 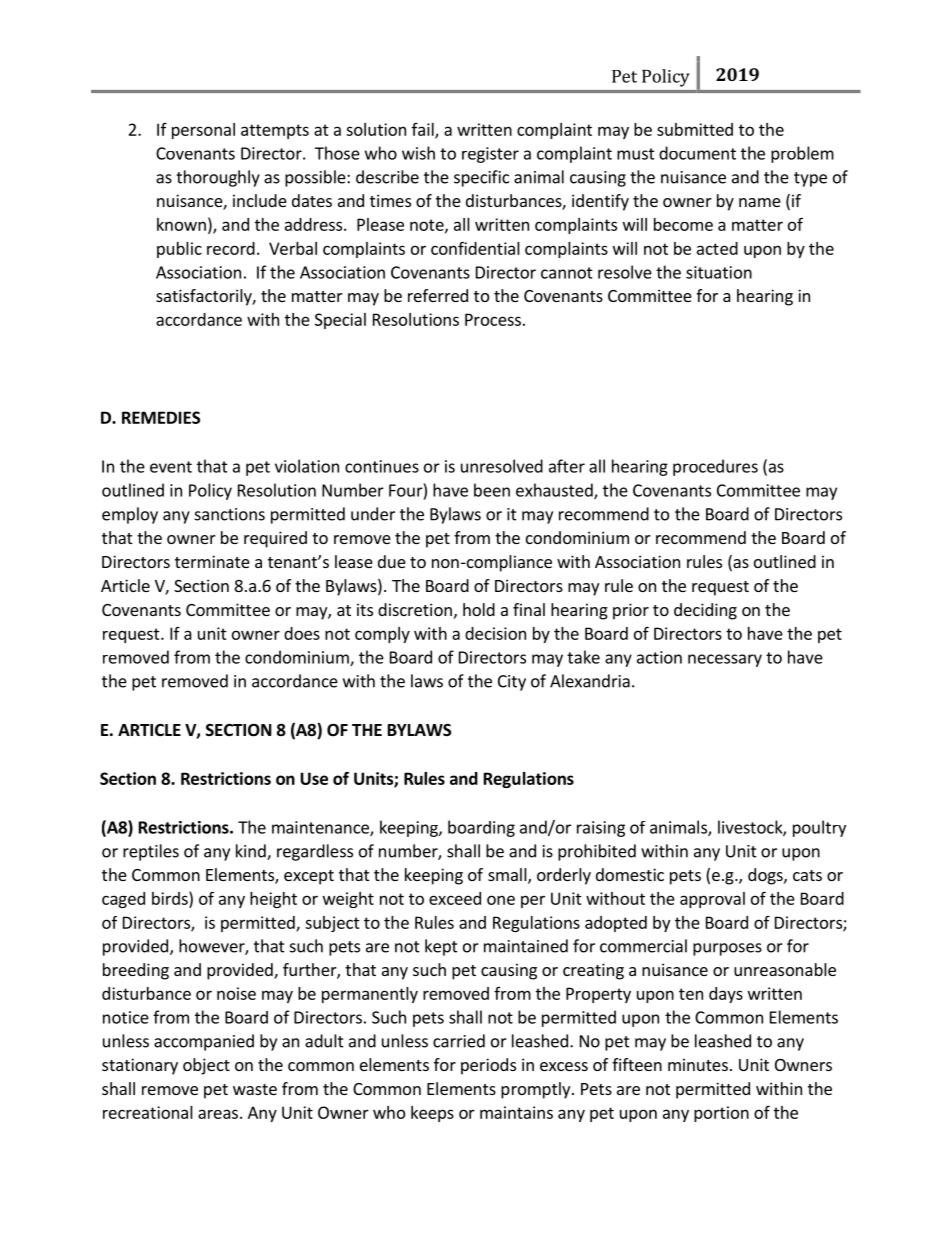 What do you see at coordinates (490, 155) in the screenshot?
I see `register` at bounding box center [490, 155].
